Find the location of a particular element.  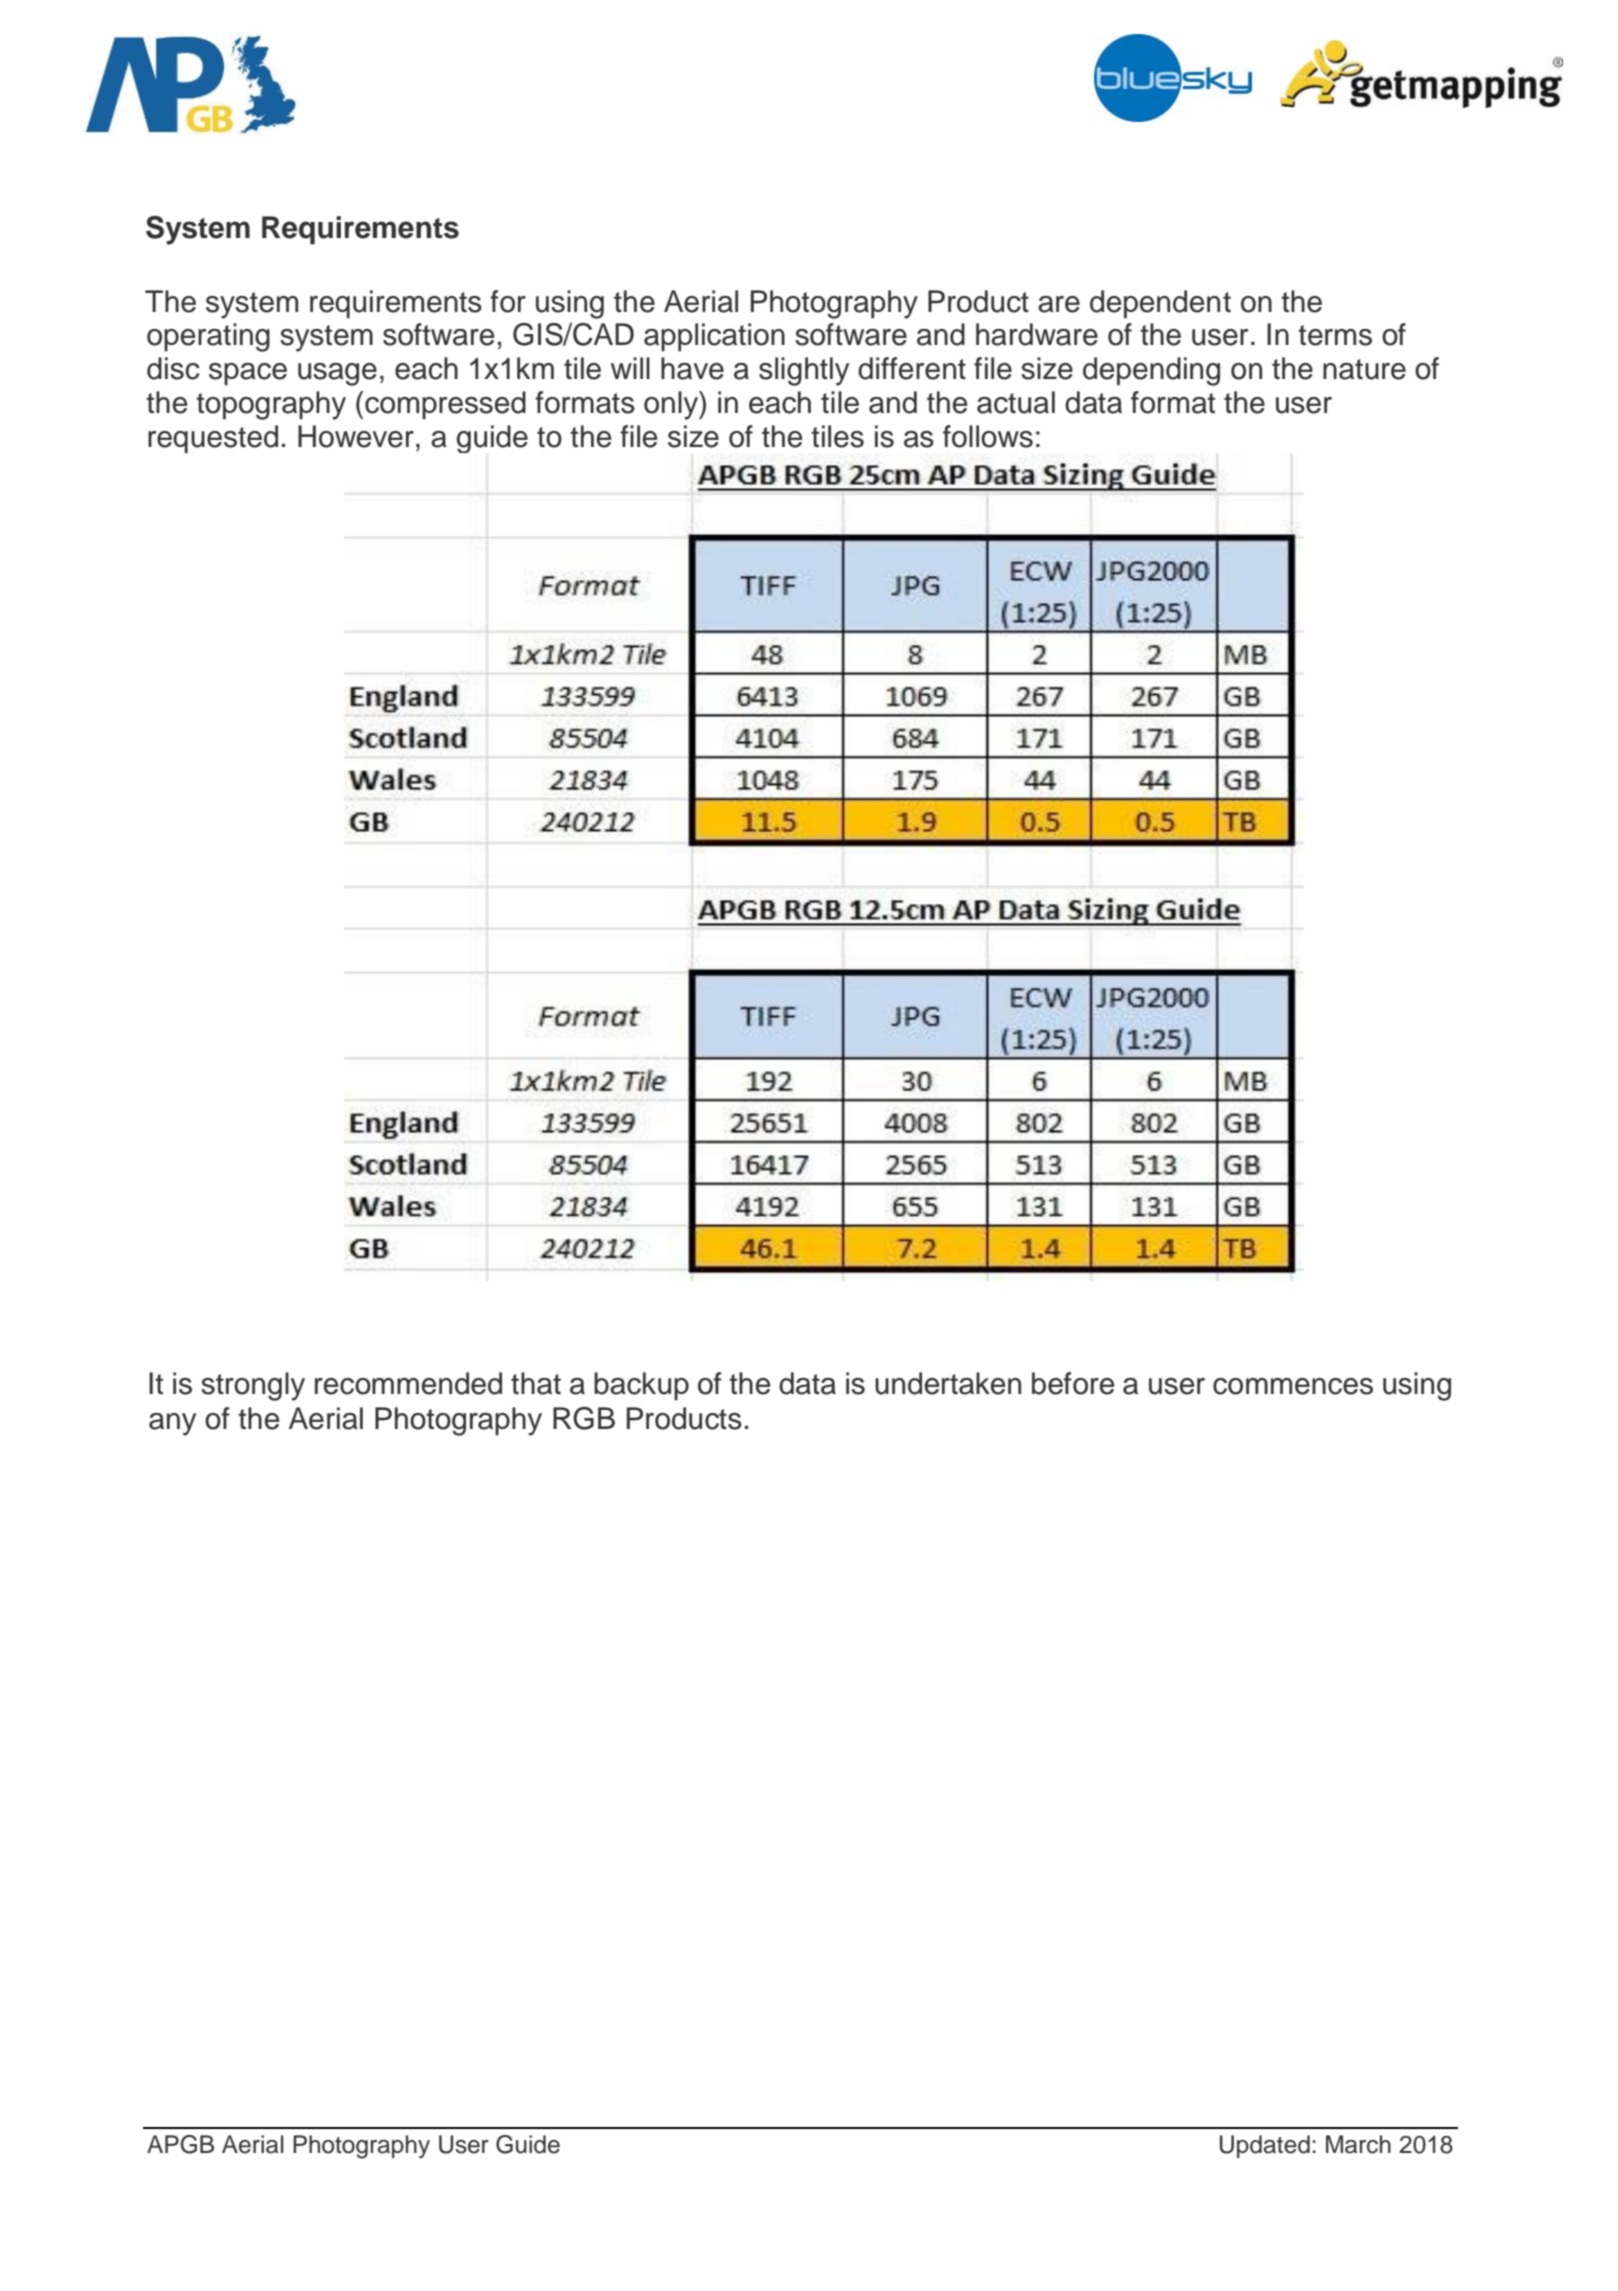

Updated is located at coordinates (1265, 2146).
